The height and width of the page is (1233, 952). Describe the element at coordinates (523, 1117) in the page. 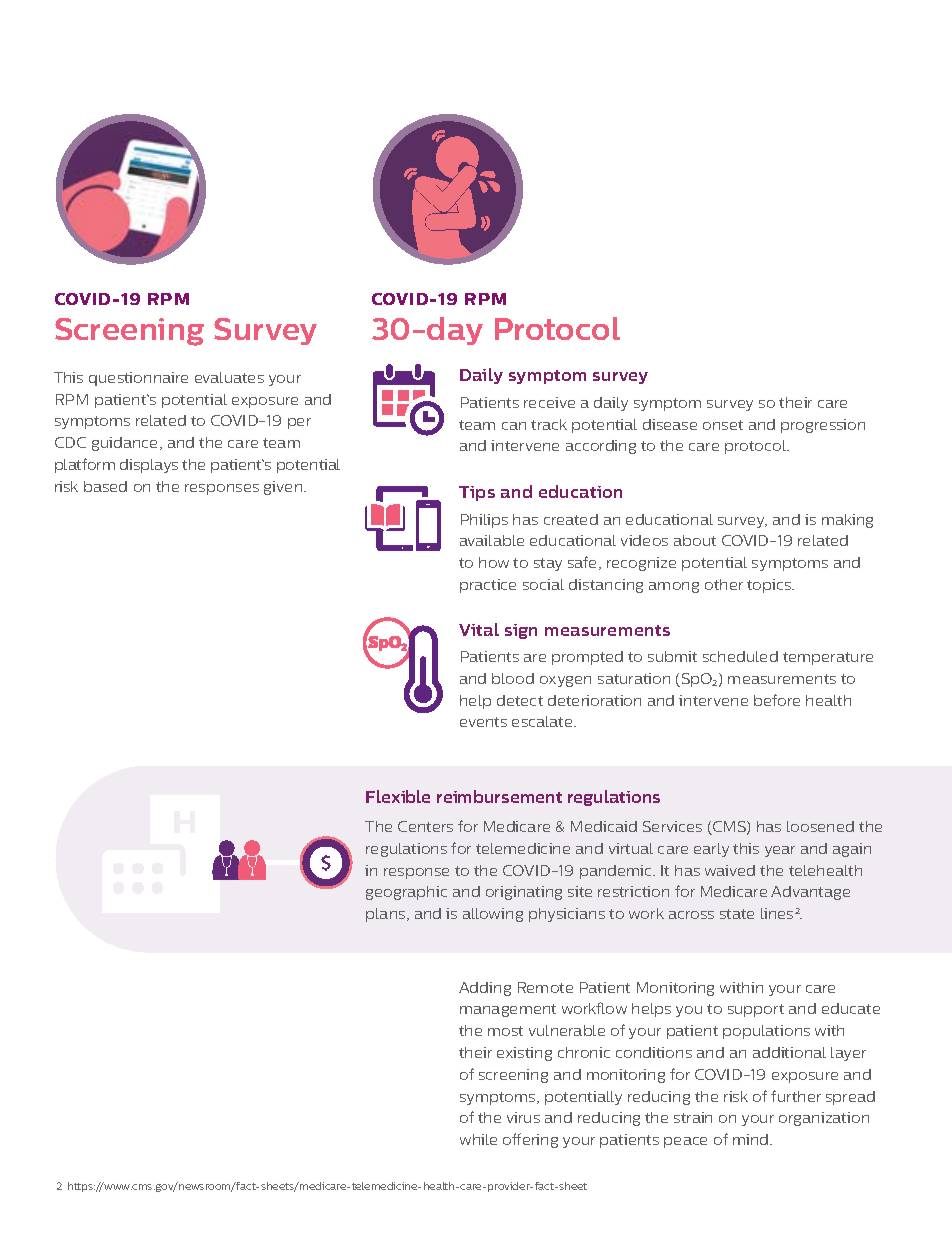

I see `virus` at that location.
